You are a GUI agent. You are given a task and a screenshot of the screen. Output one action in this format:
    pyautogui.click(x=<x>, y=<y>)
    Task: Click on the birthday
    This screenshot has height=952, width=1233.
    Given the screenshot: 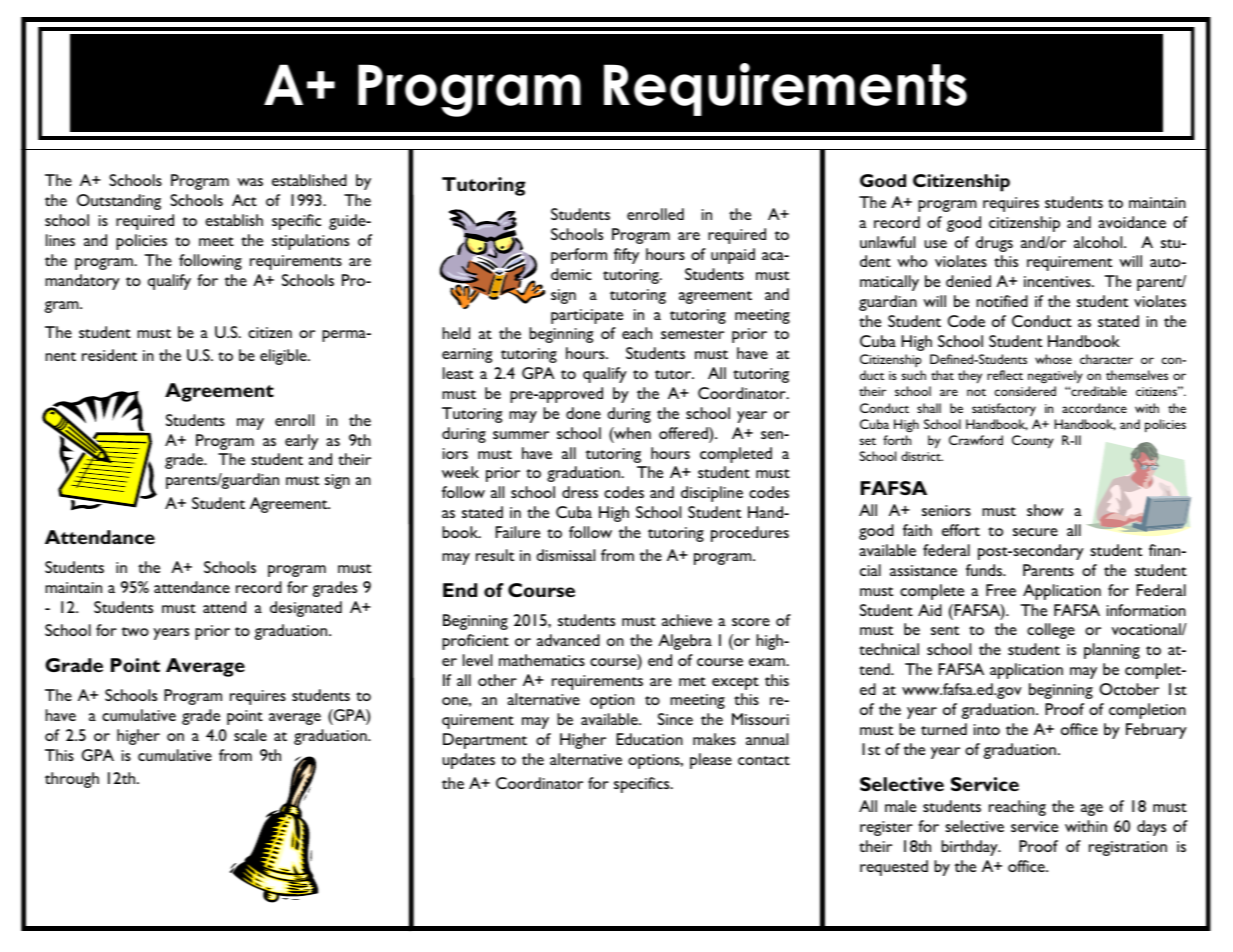 What is the action you would take?
    pyautogui.click(x=970, y=848)
